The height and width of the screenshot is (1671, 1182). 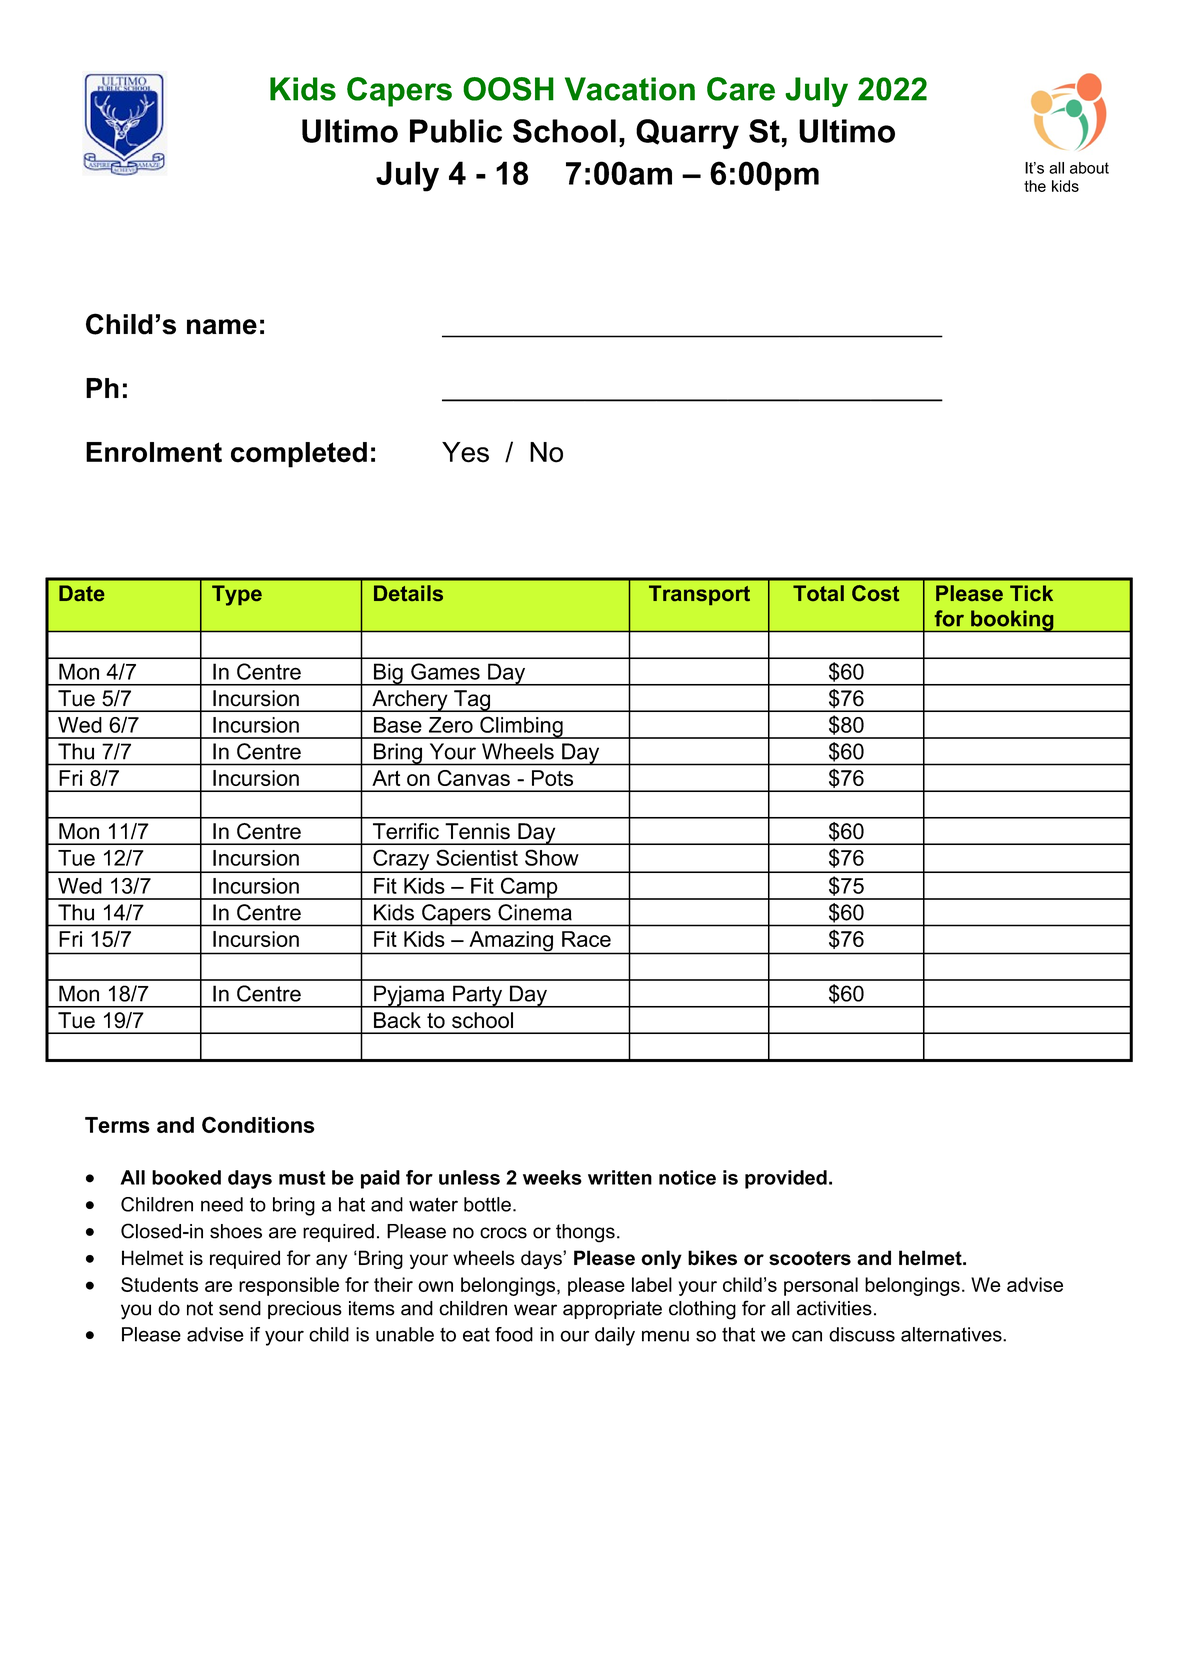 I want to click on alternatives, so click(x=952, y=1334).
